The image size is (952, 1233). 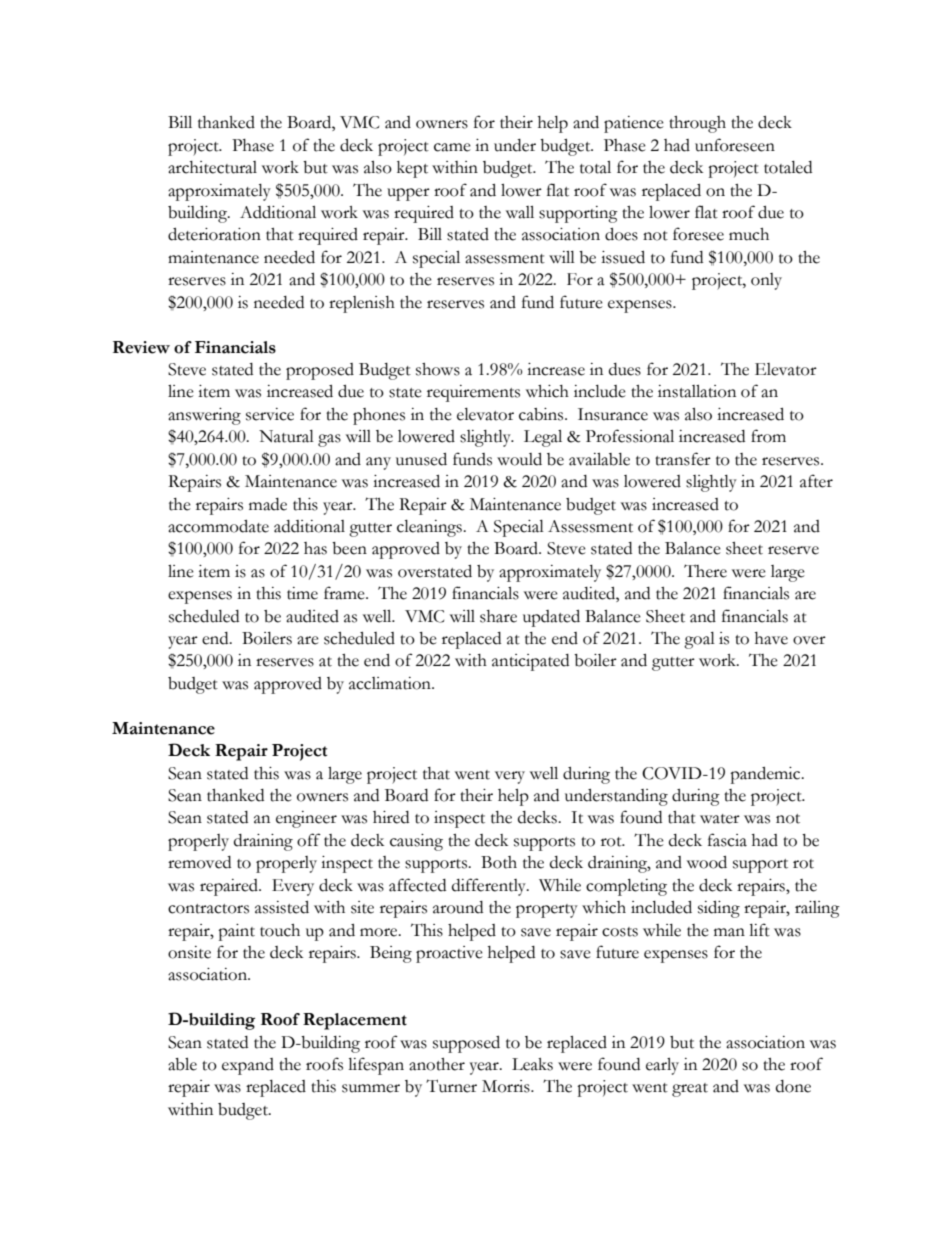 I want to click on through, so click(x=697, y=124).
